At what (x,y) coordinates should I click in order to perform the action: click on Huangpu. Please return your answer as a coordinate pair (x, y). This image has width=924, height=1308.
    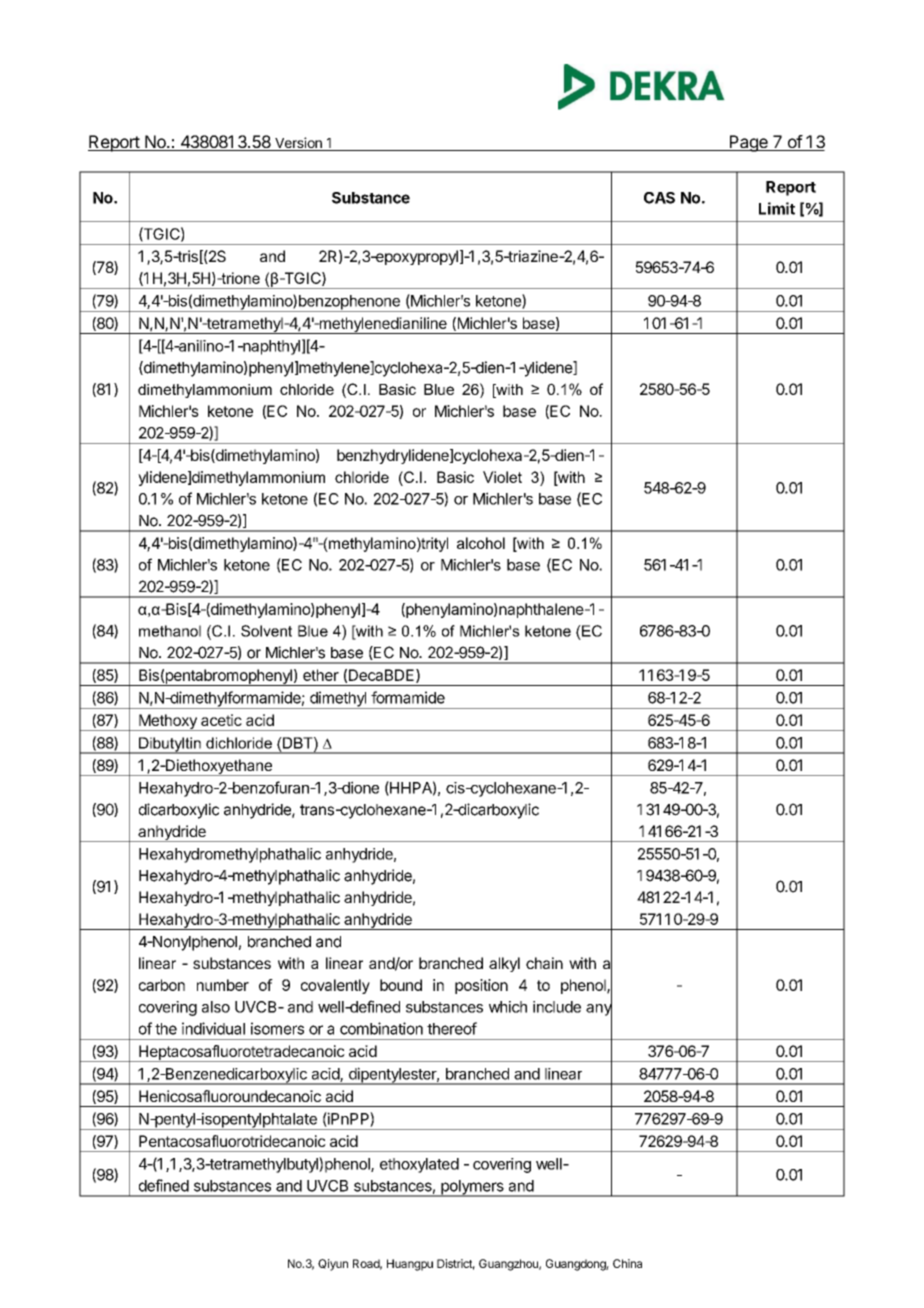
    Looking at the image, I should click on (410, 1265).
